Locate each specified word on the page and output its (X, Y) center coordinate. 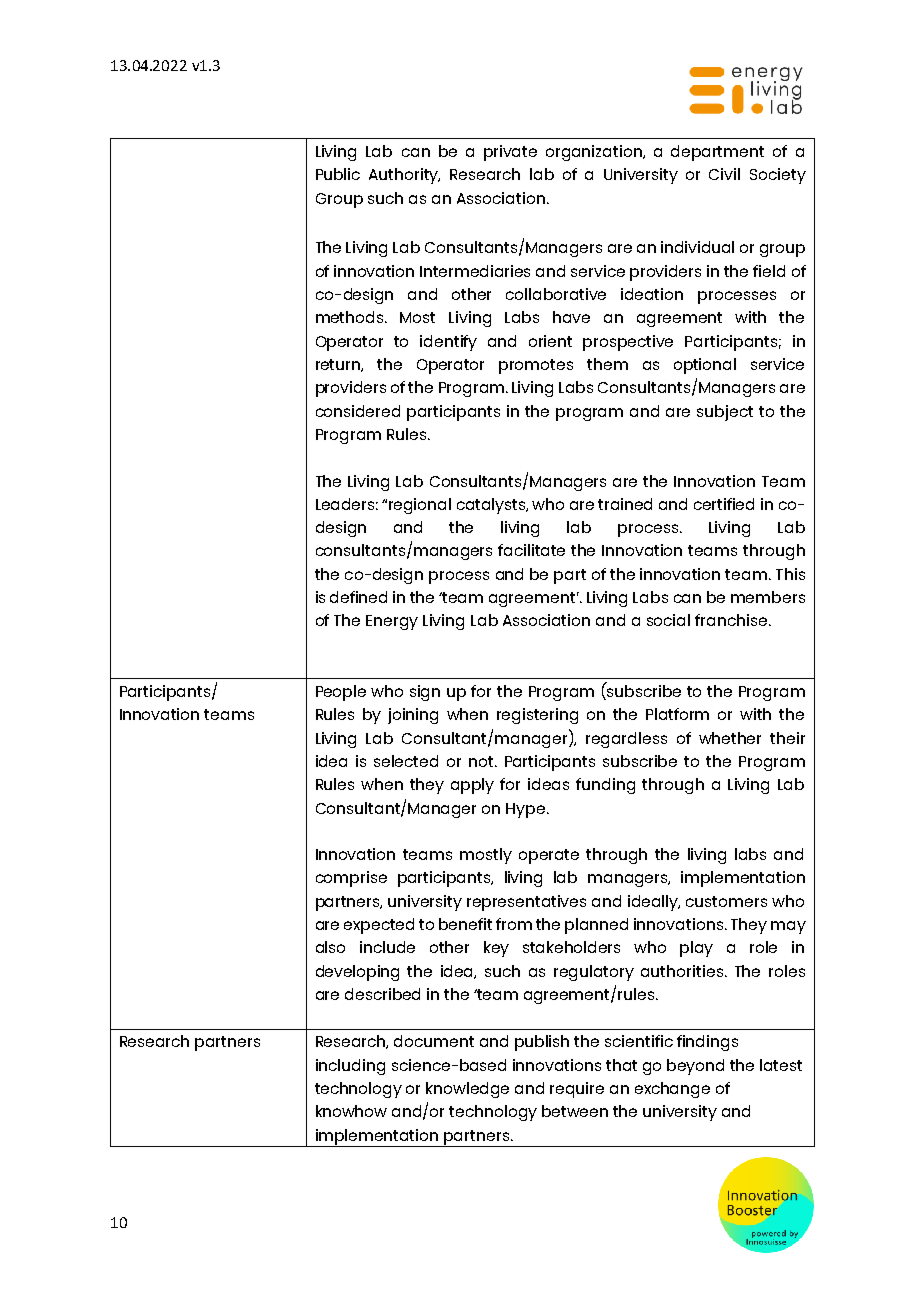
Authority (404, 176)
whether (730, 738)
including (350, 1067)
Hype (525, 810)
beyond (695, 1067)
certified (724, 504)
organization (595, 153)
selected (406, 761)
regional (420, 506)
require (577, 1090)
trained (625, 504)
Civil (724, 174)
